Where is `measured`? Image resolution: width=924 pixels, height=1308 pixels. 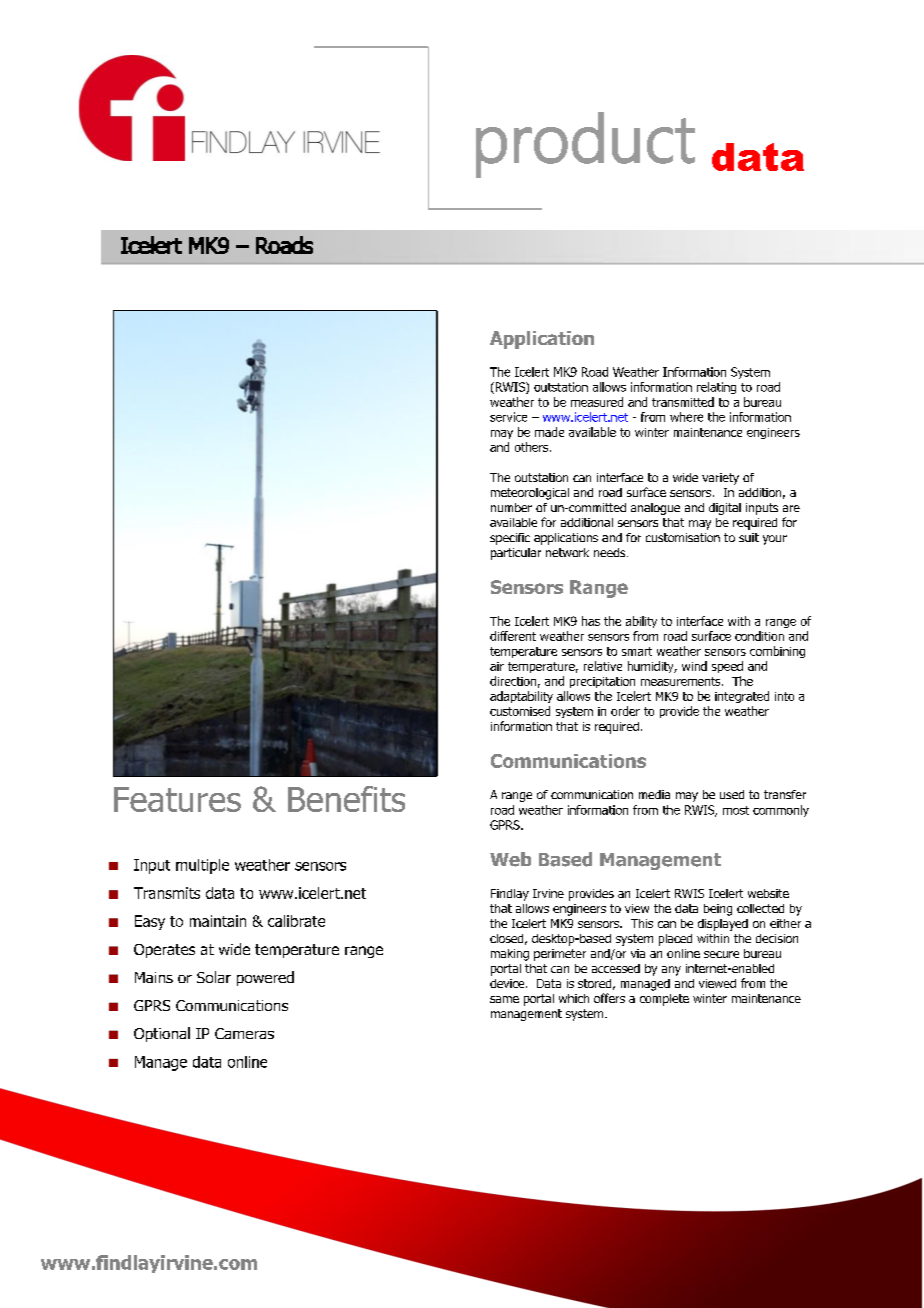 measured is located at coordinates (597, 402).
